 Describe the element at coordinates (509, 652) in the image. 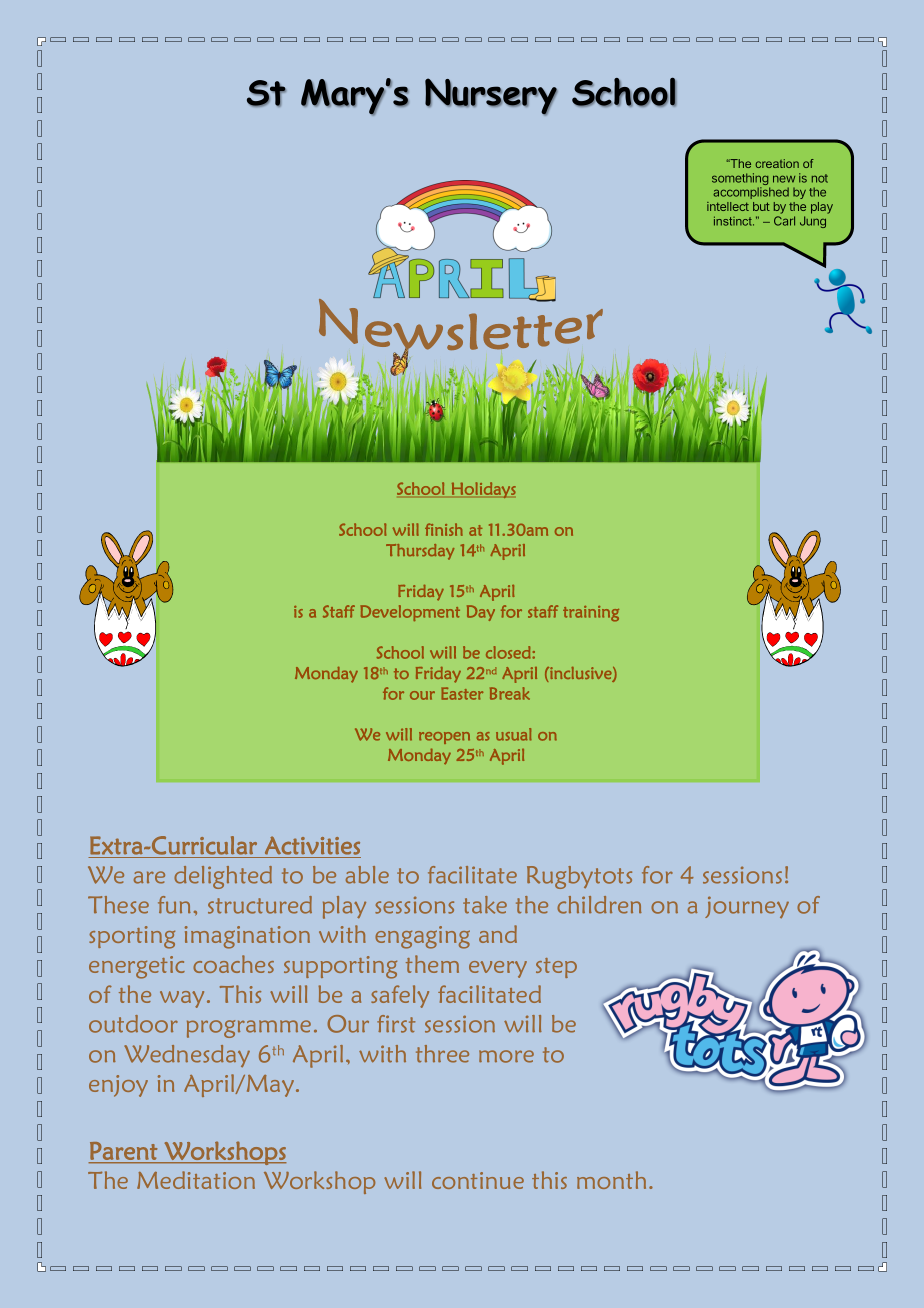

I see `closed` at that location.
